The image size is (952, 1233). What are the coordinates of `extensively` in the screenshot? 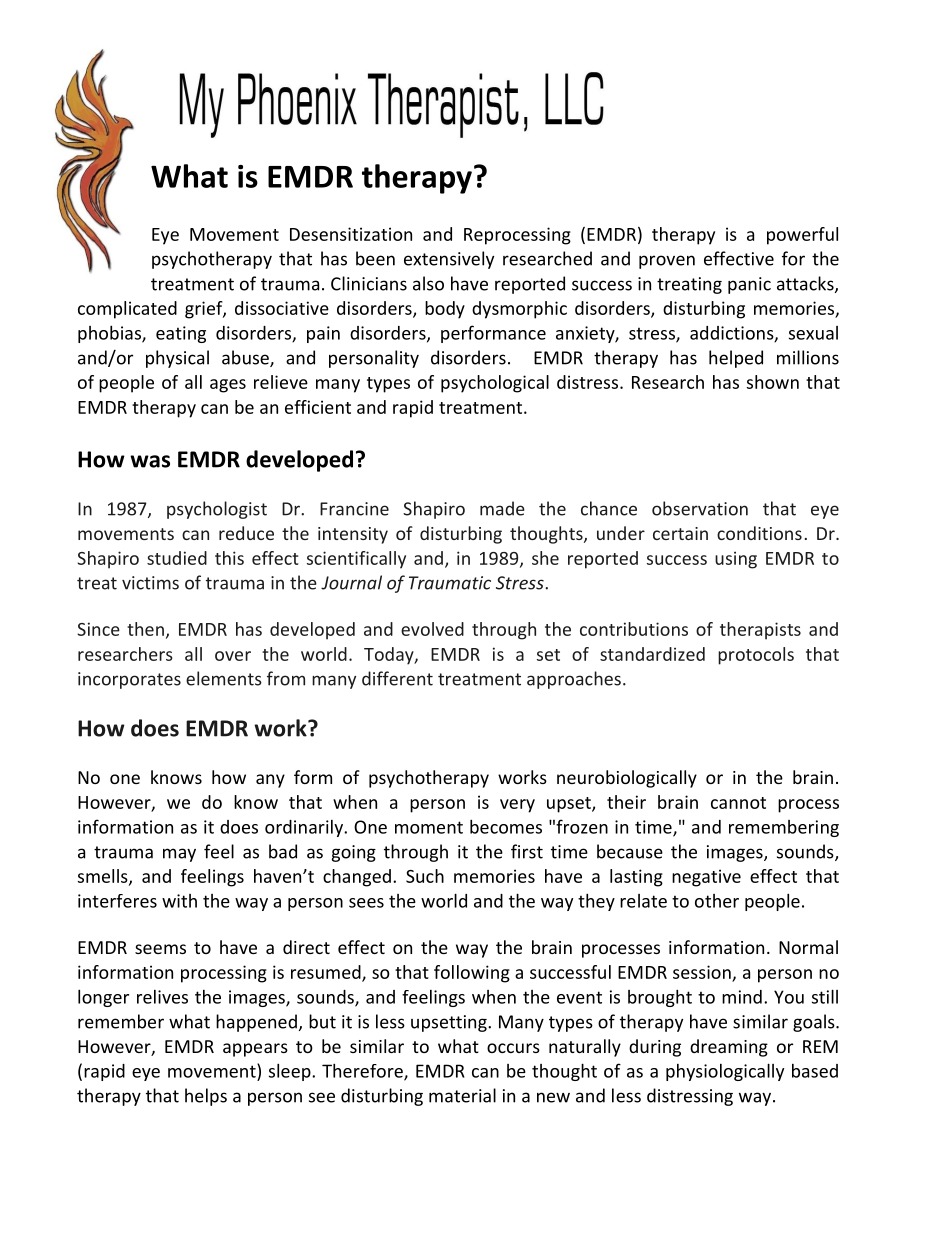 It's located at (449, 260).
